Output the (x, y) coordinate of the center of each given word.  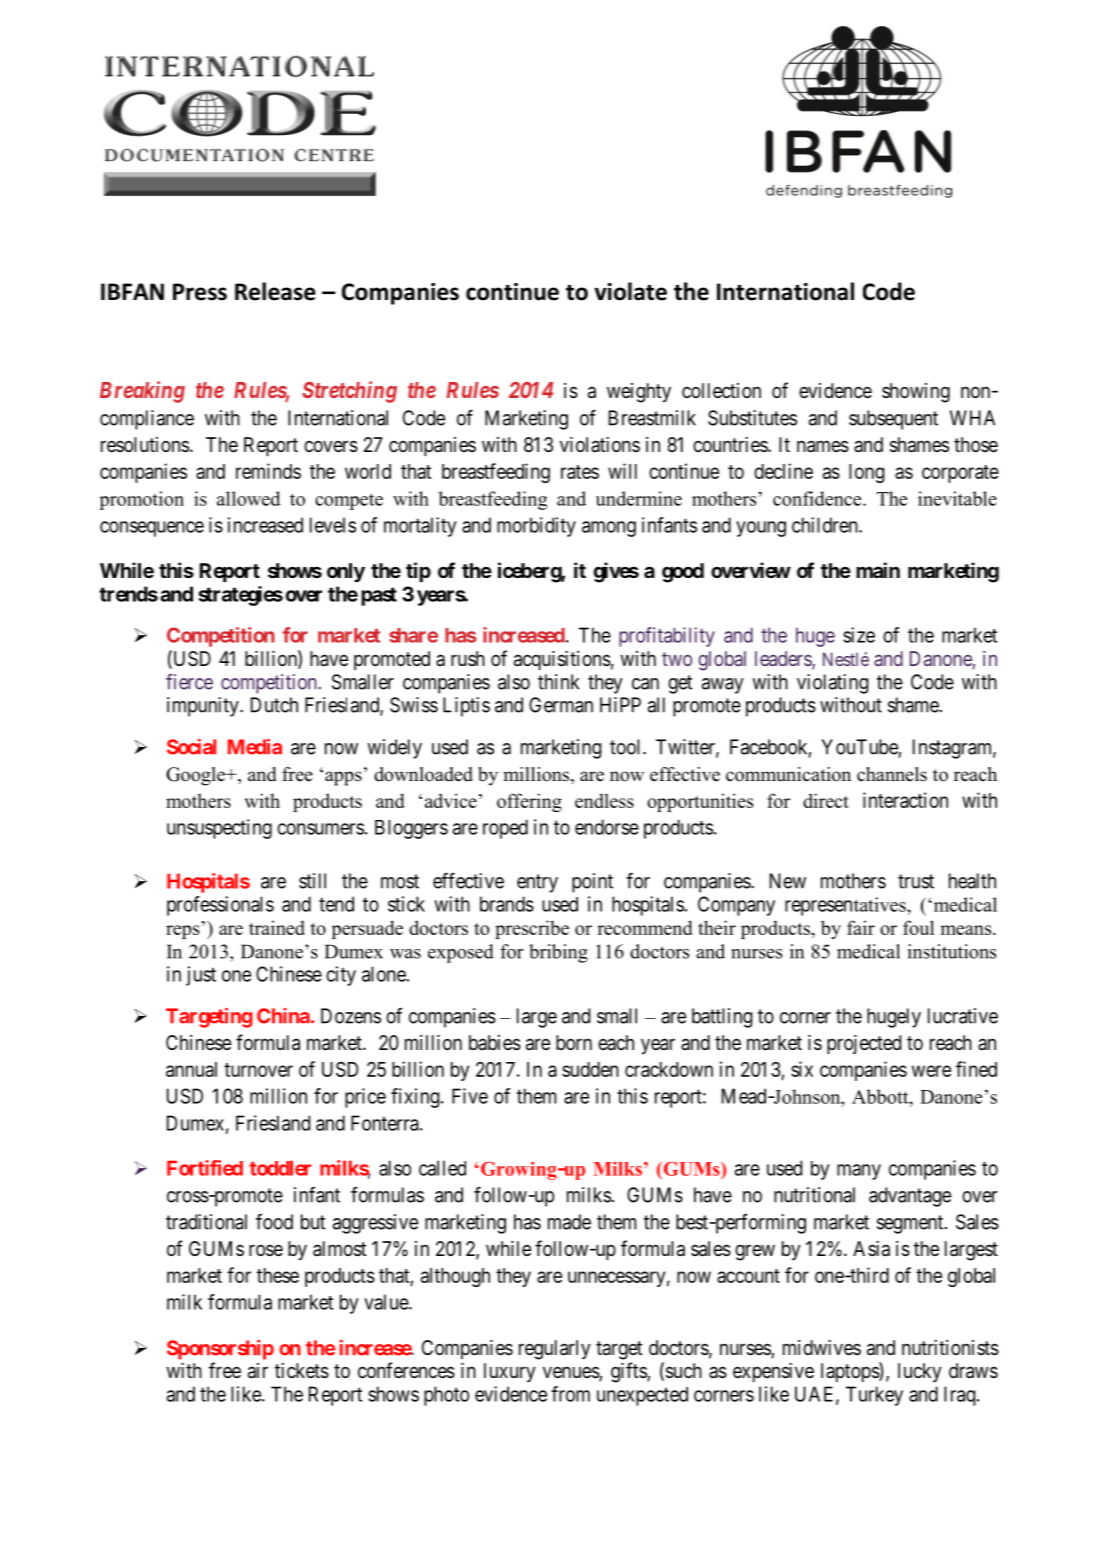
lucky (920, 1372)
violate (631, 291)
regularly (555, 1350)
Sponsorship (220, 1350)
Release (275, 291)
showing (916, 393)
